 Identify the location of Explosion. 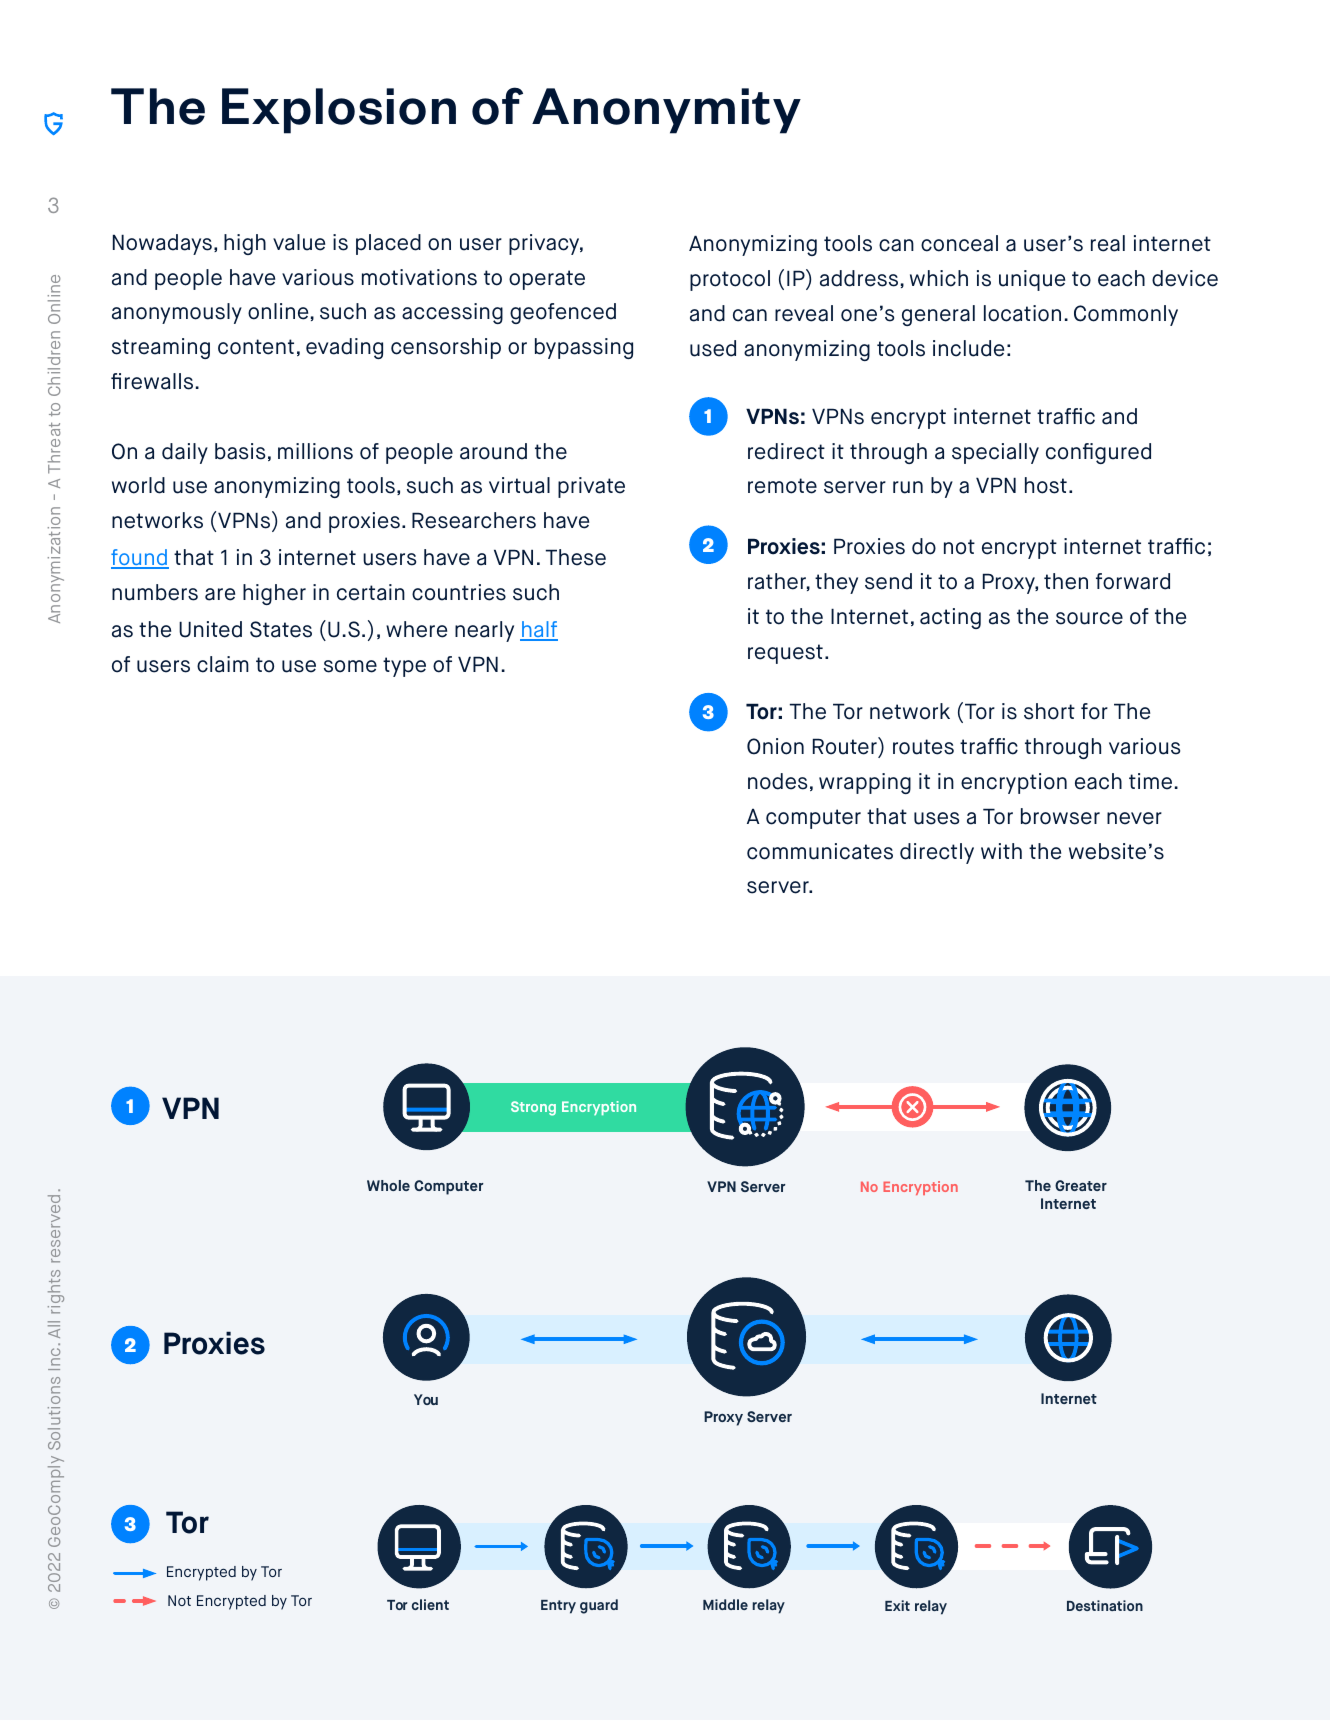
(339, 111).
